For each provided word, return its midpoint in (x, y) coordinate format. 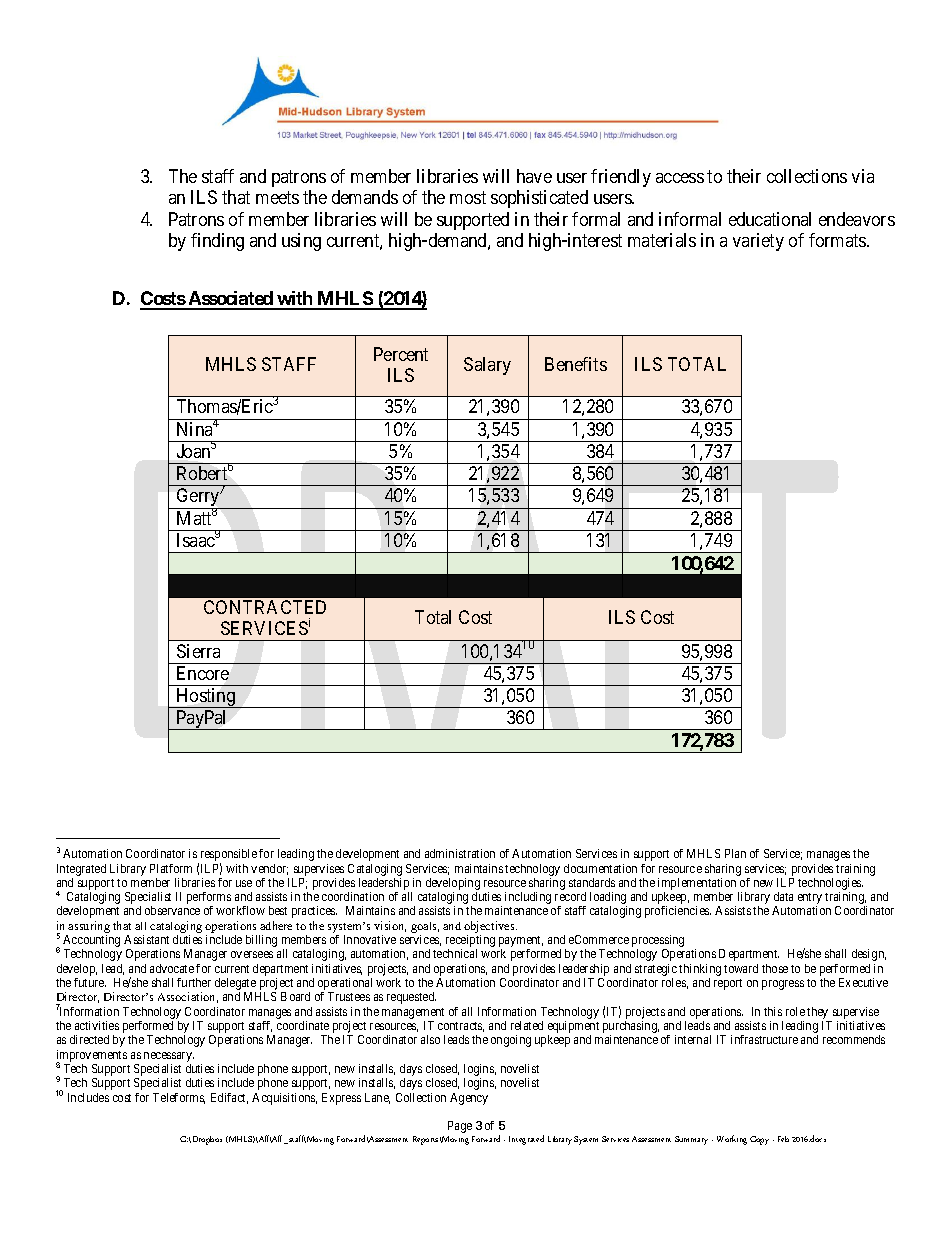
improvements (91, 1057)
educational (770, 219)
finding (217, 242)
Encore (203, 673)
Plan (735, 853)
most (468, 198)
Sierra (198, 651)
